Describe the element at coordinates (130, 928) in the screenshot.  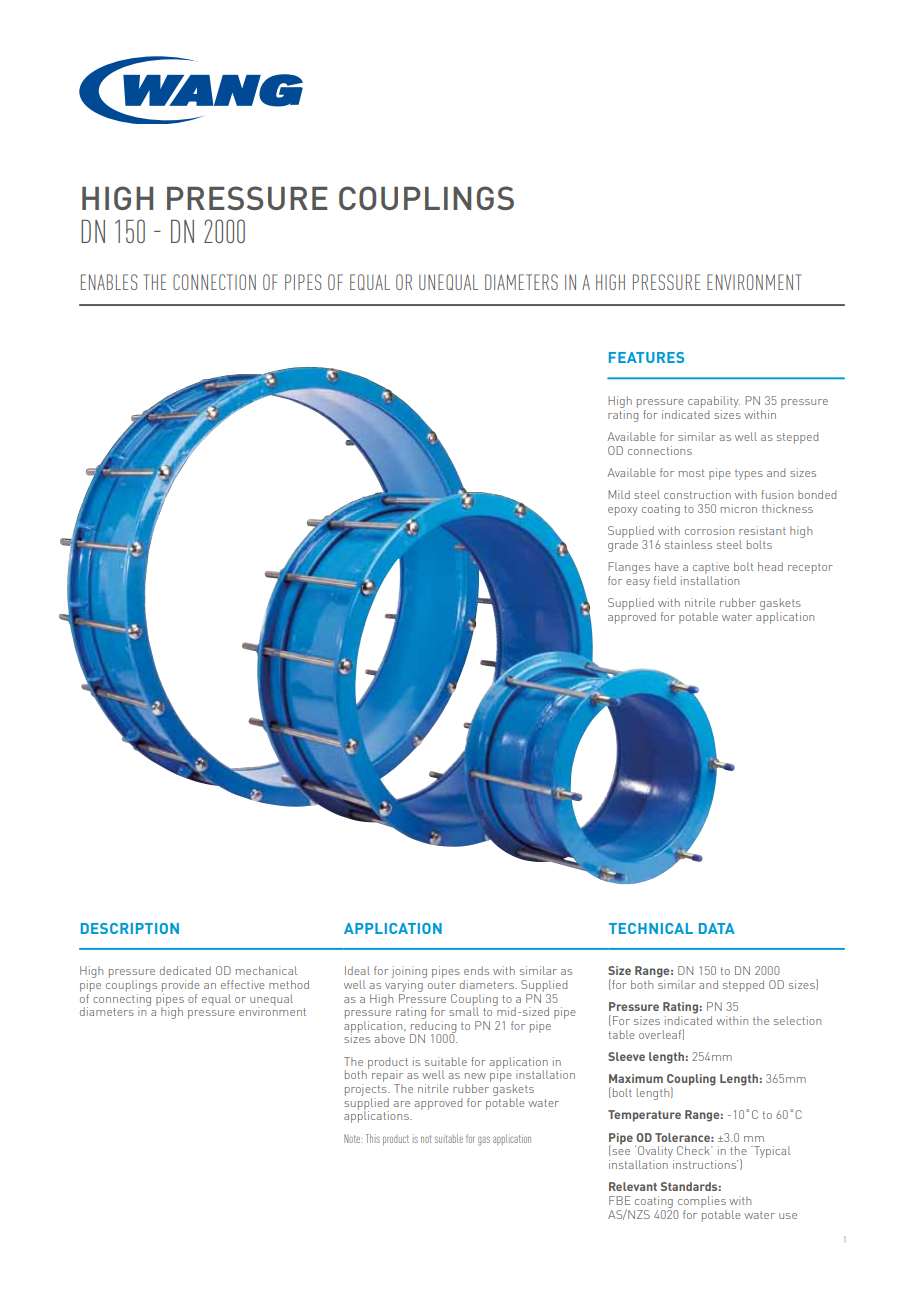
I see `Description` at that location.
